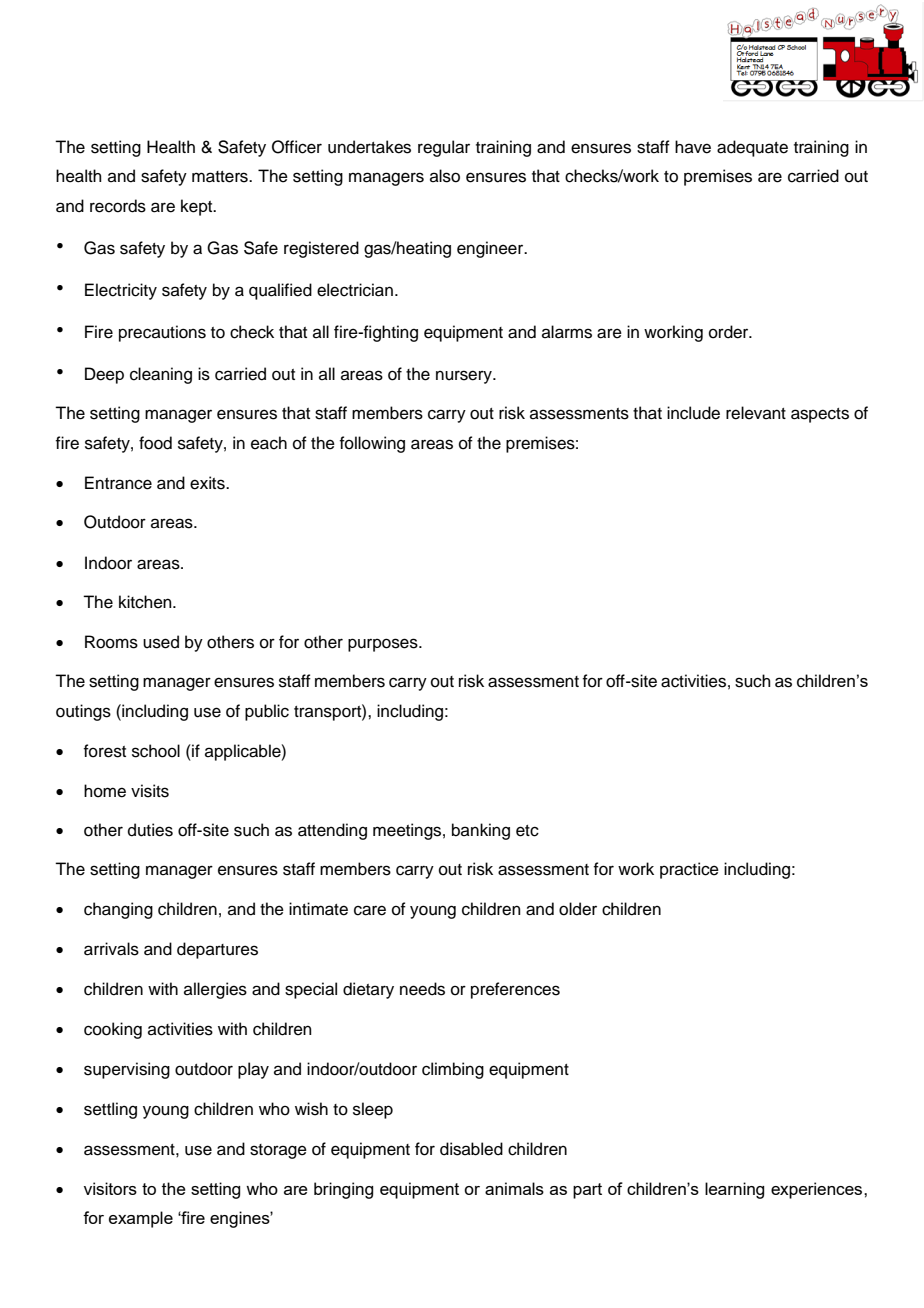  Describe the element at coordinates (445, 176) in the screenshot. I see `also` at that location.
